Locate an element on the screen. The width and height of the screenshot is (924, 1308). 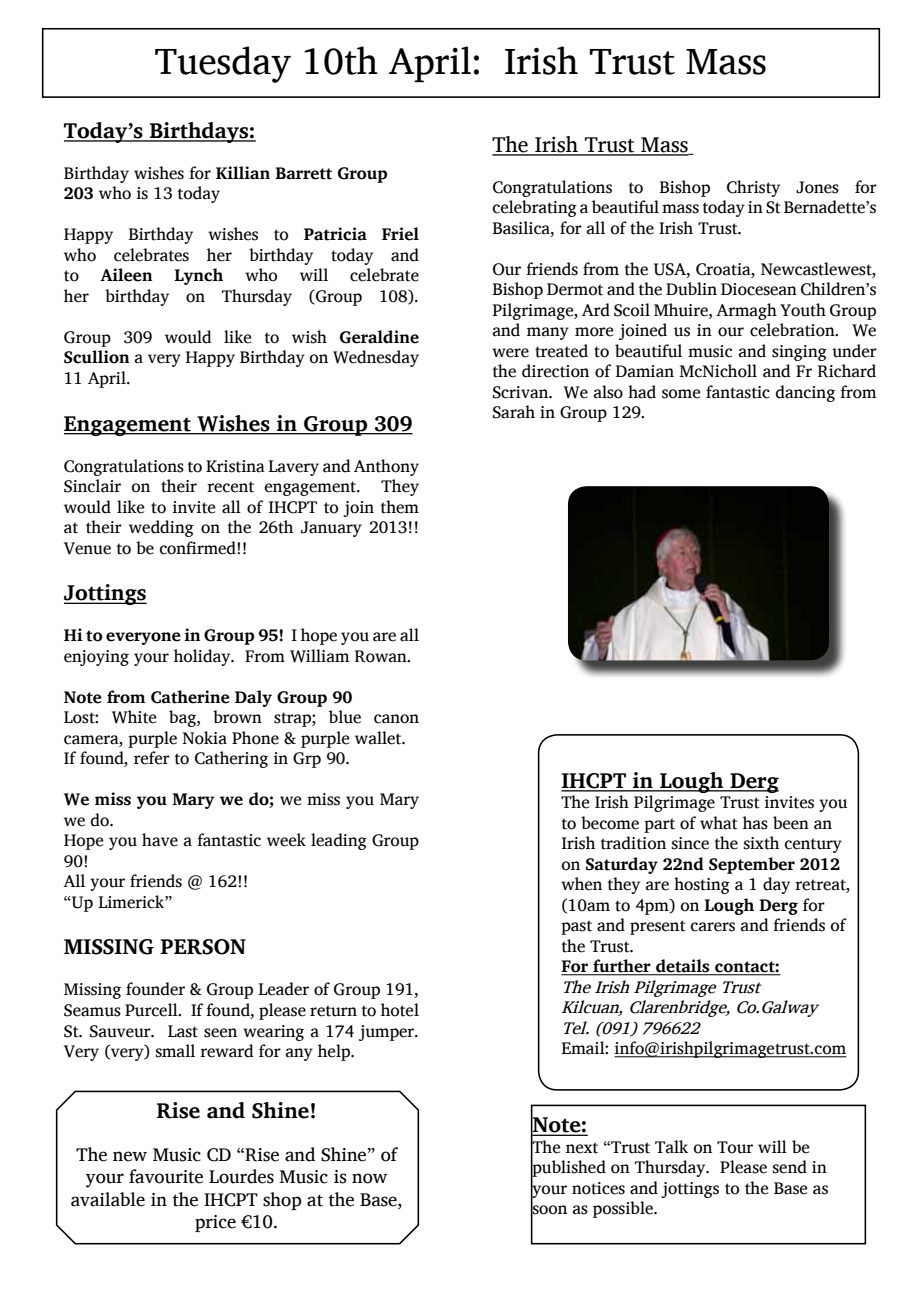
Tuesday is located at coordinates (223, 64).
